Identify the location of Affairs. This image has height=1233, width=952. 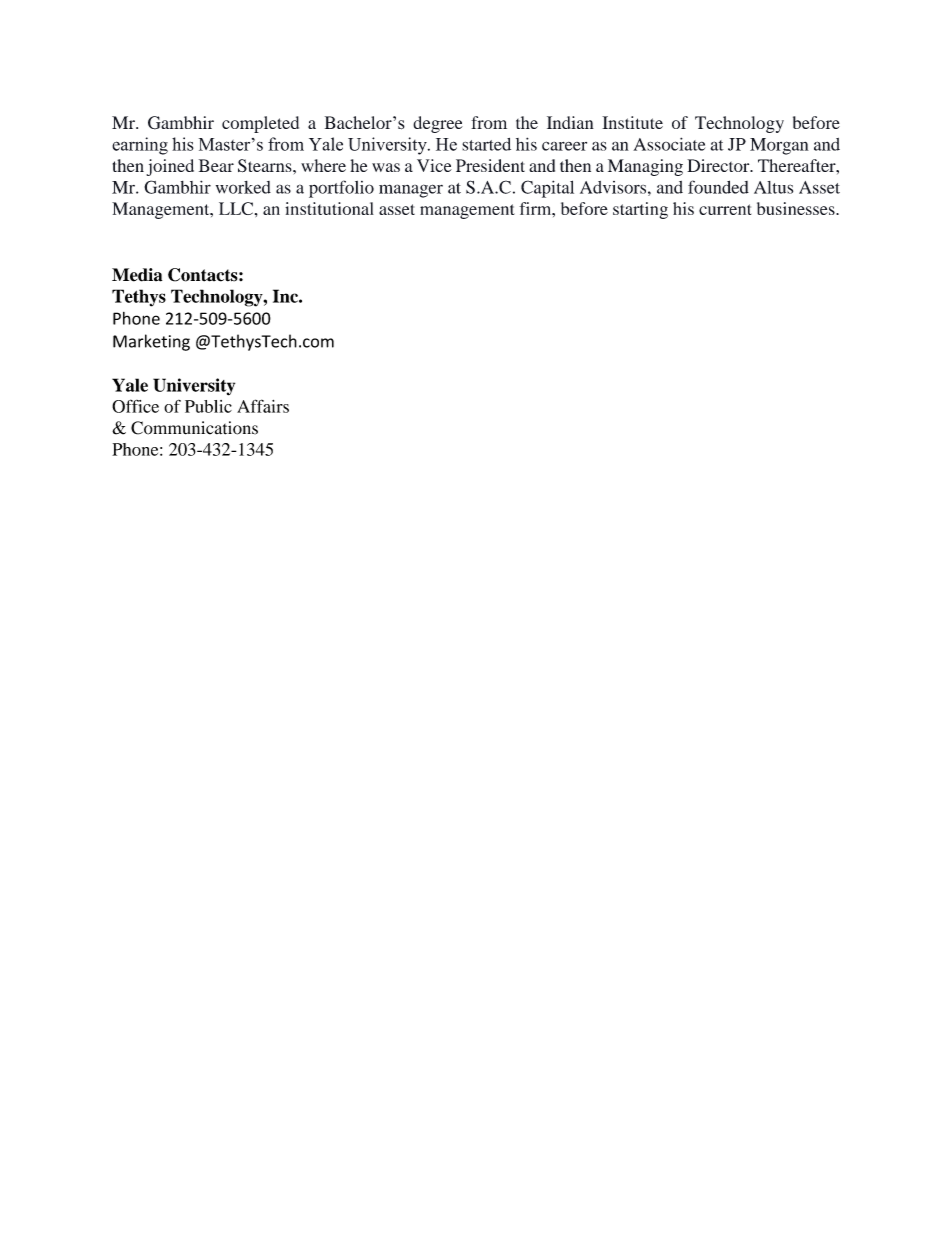
(263, 406).
